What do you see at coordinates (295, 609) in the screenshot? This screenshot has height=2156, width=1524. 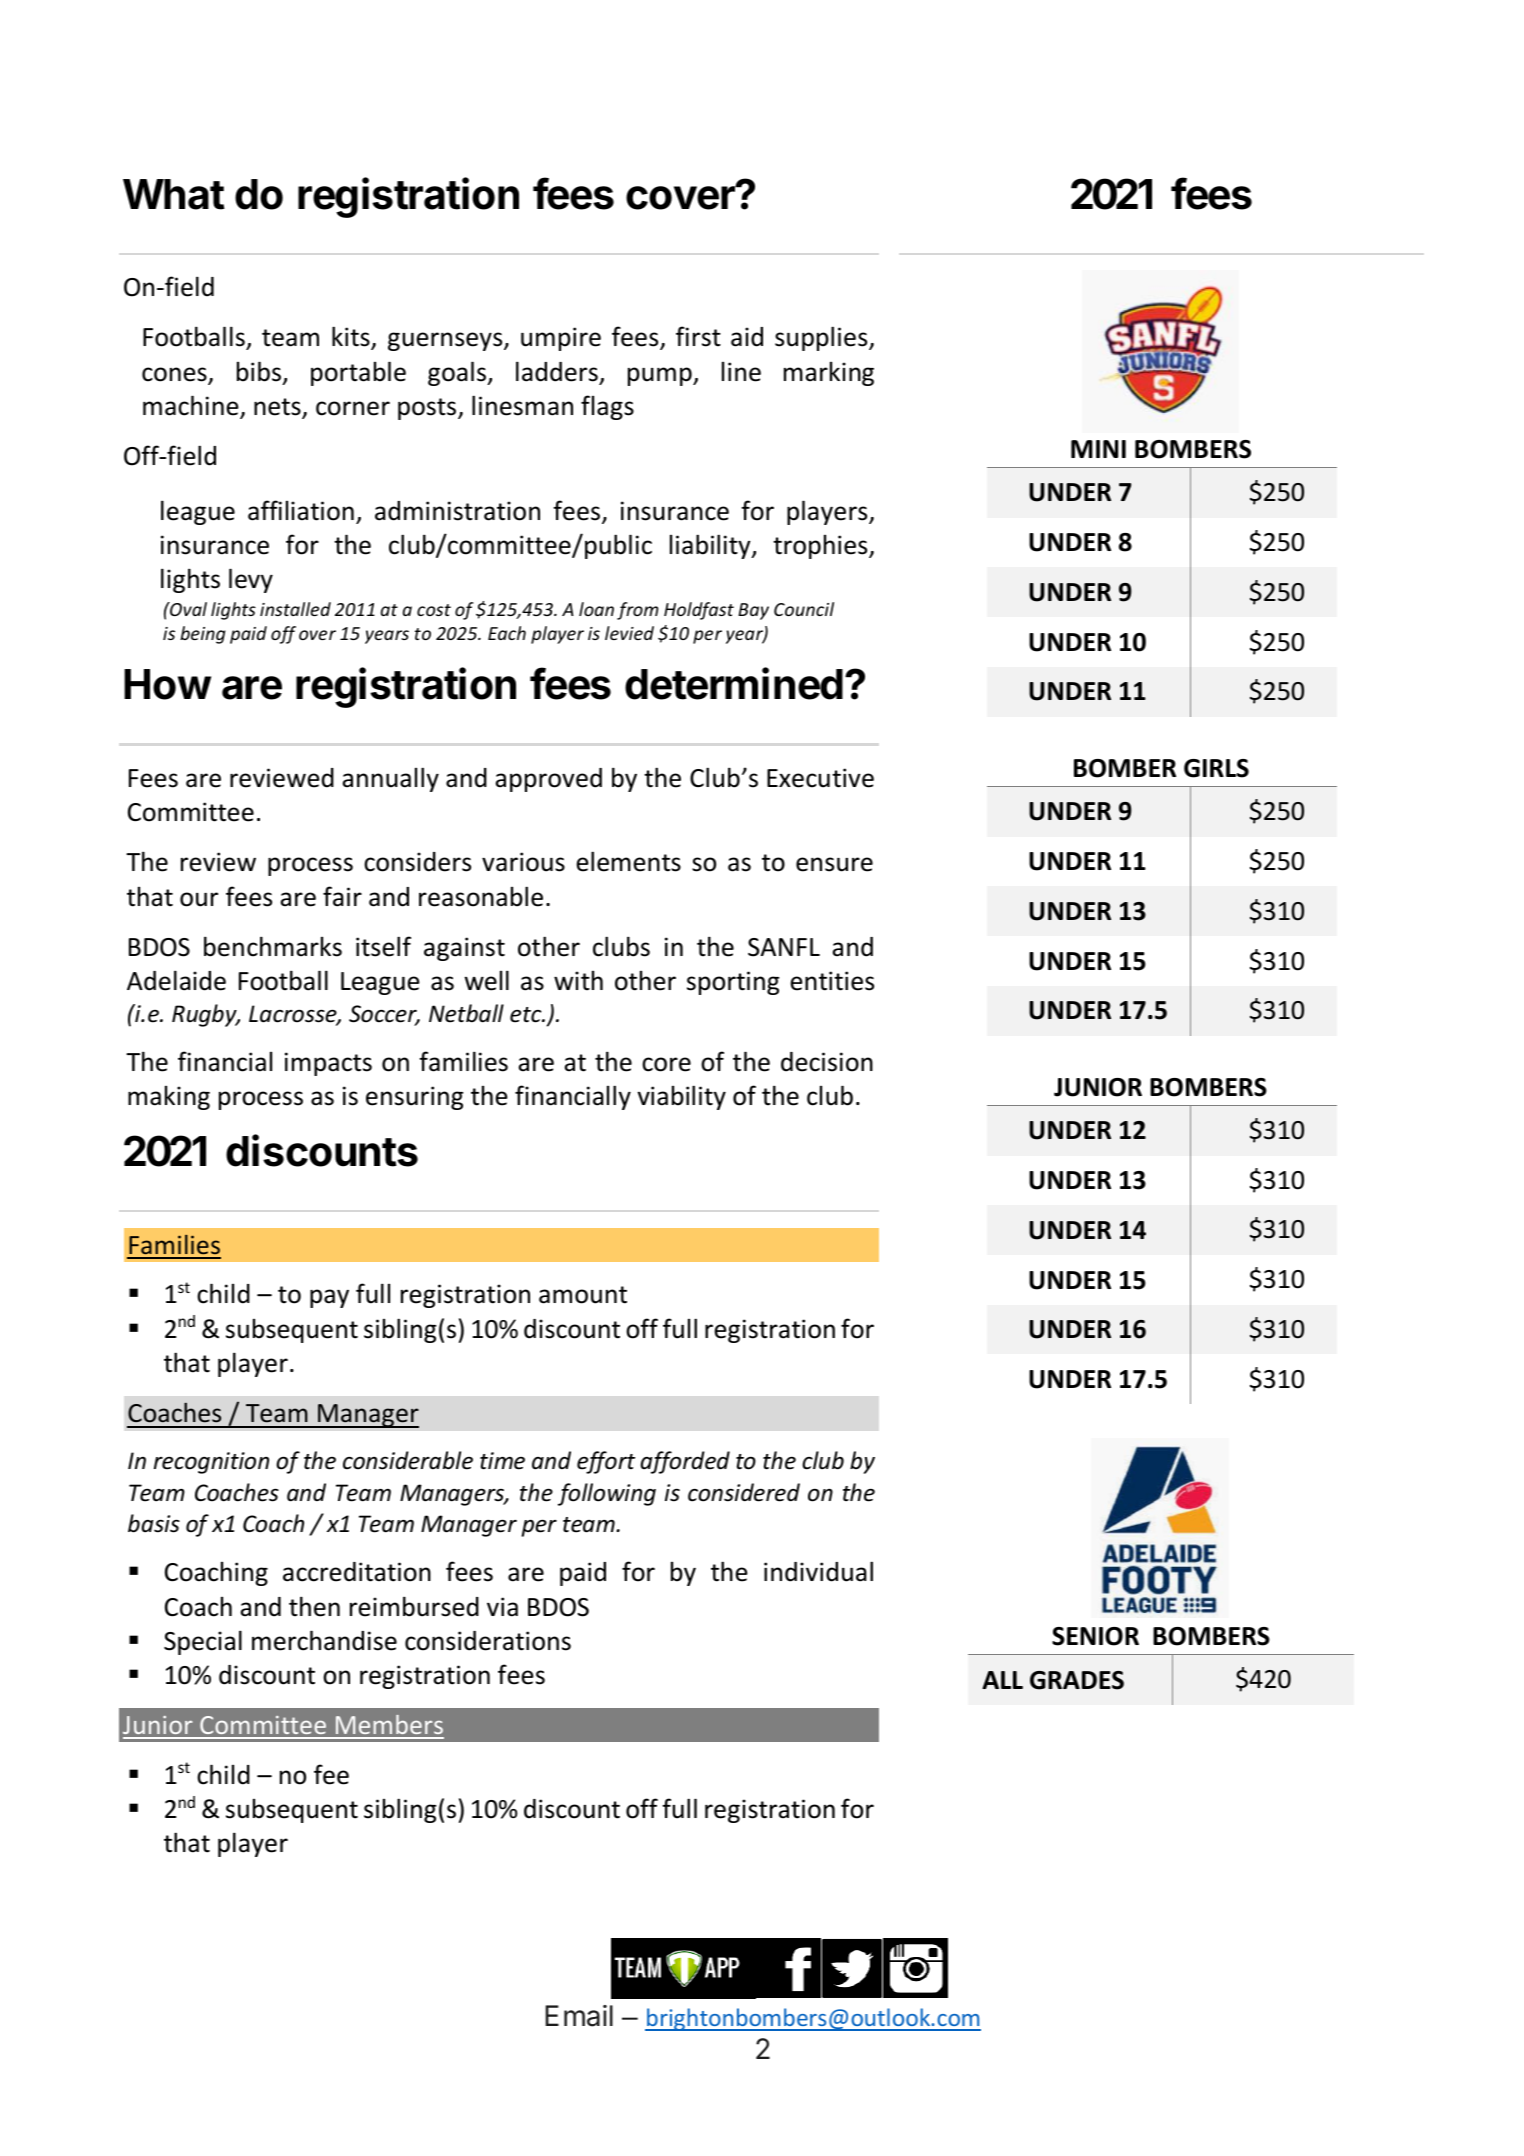 I see `installed` at bounding box center [295, 609].
